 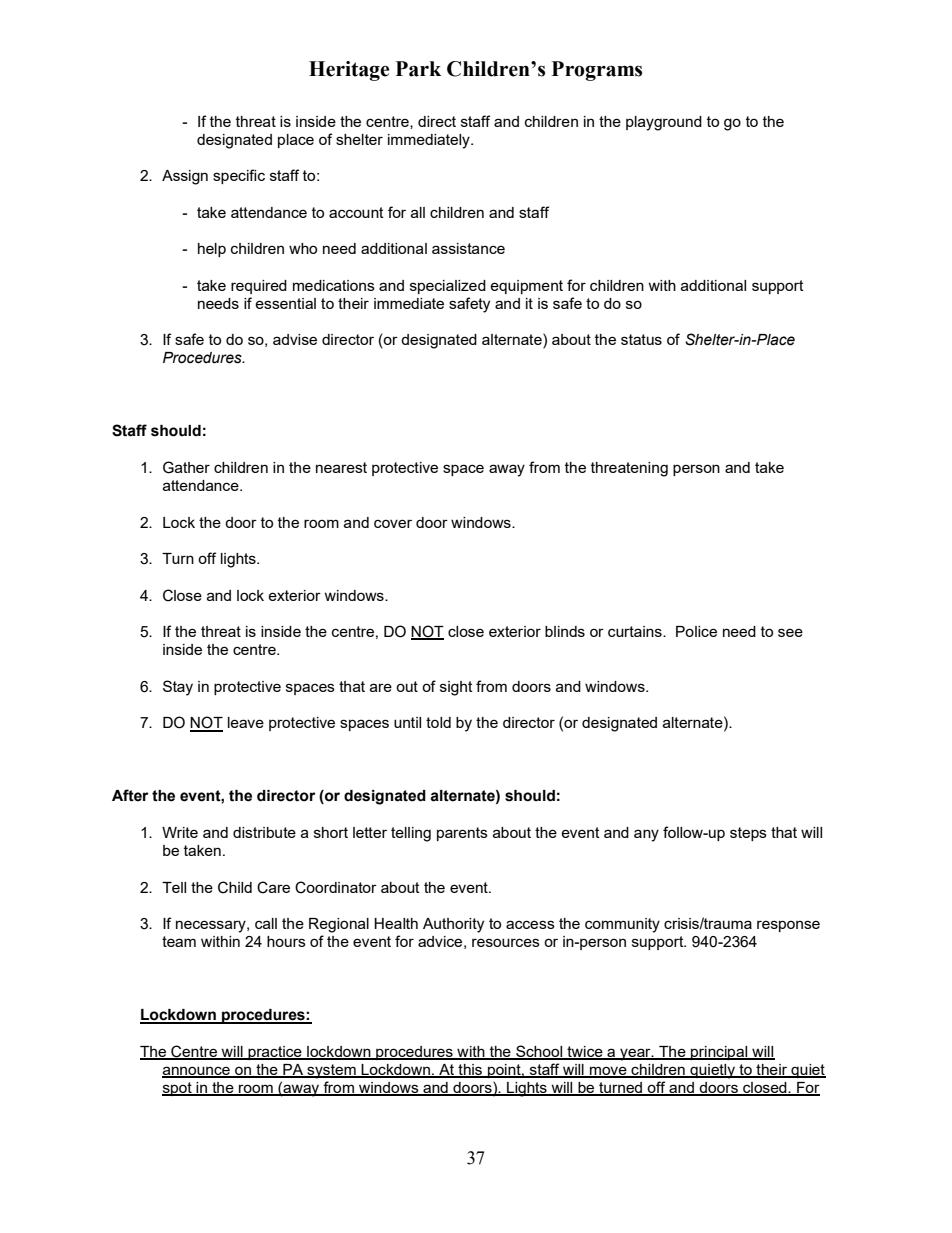 What do you see at coordinates (539, 1052) in the document?
I see `School` at bounding box center [539, 1052].
